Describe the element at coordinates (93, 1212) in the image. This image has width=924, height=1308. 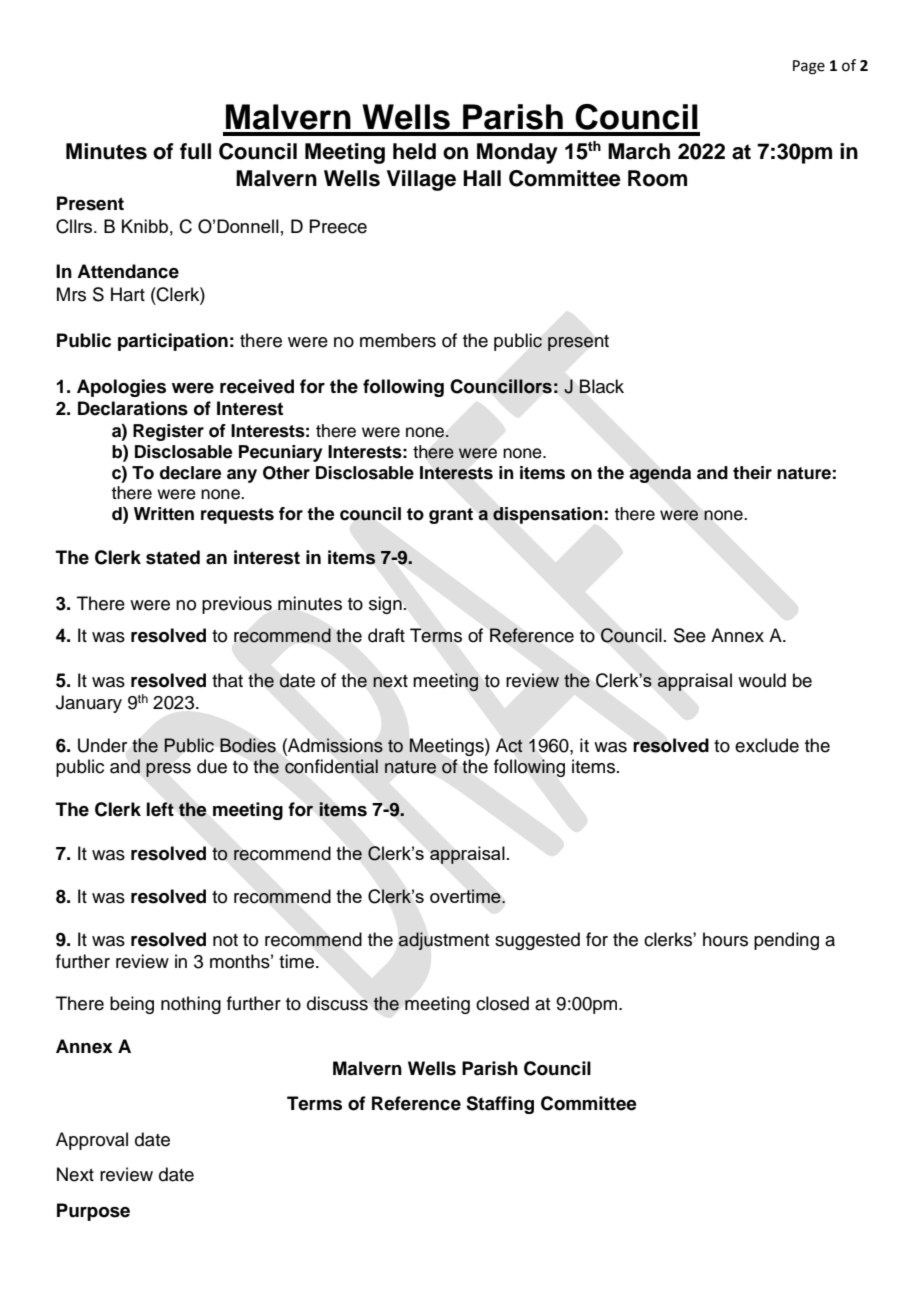
I see `Purpose` at that location.
